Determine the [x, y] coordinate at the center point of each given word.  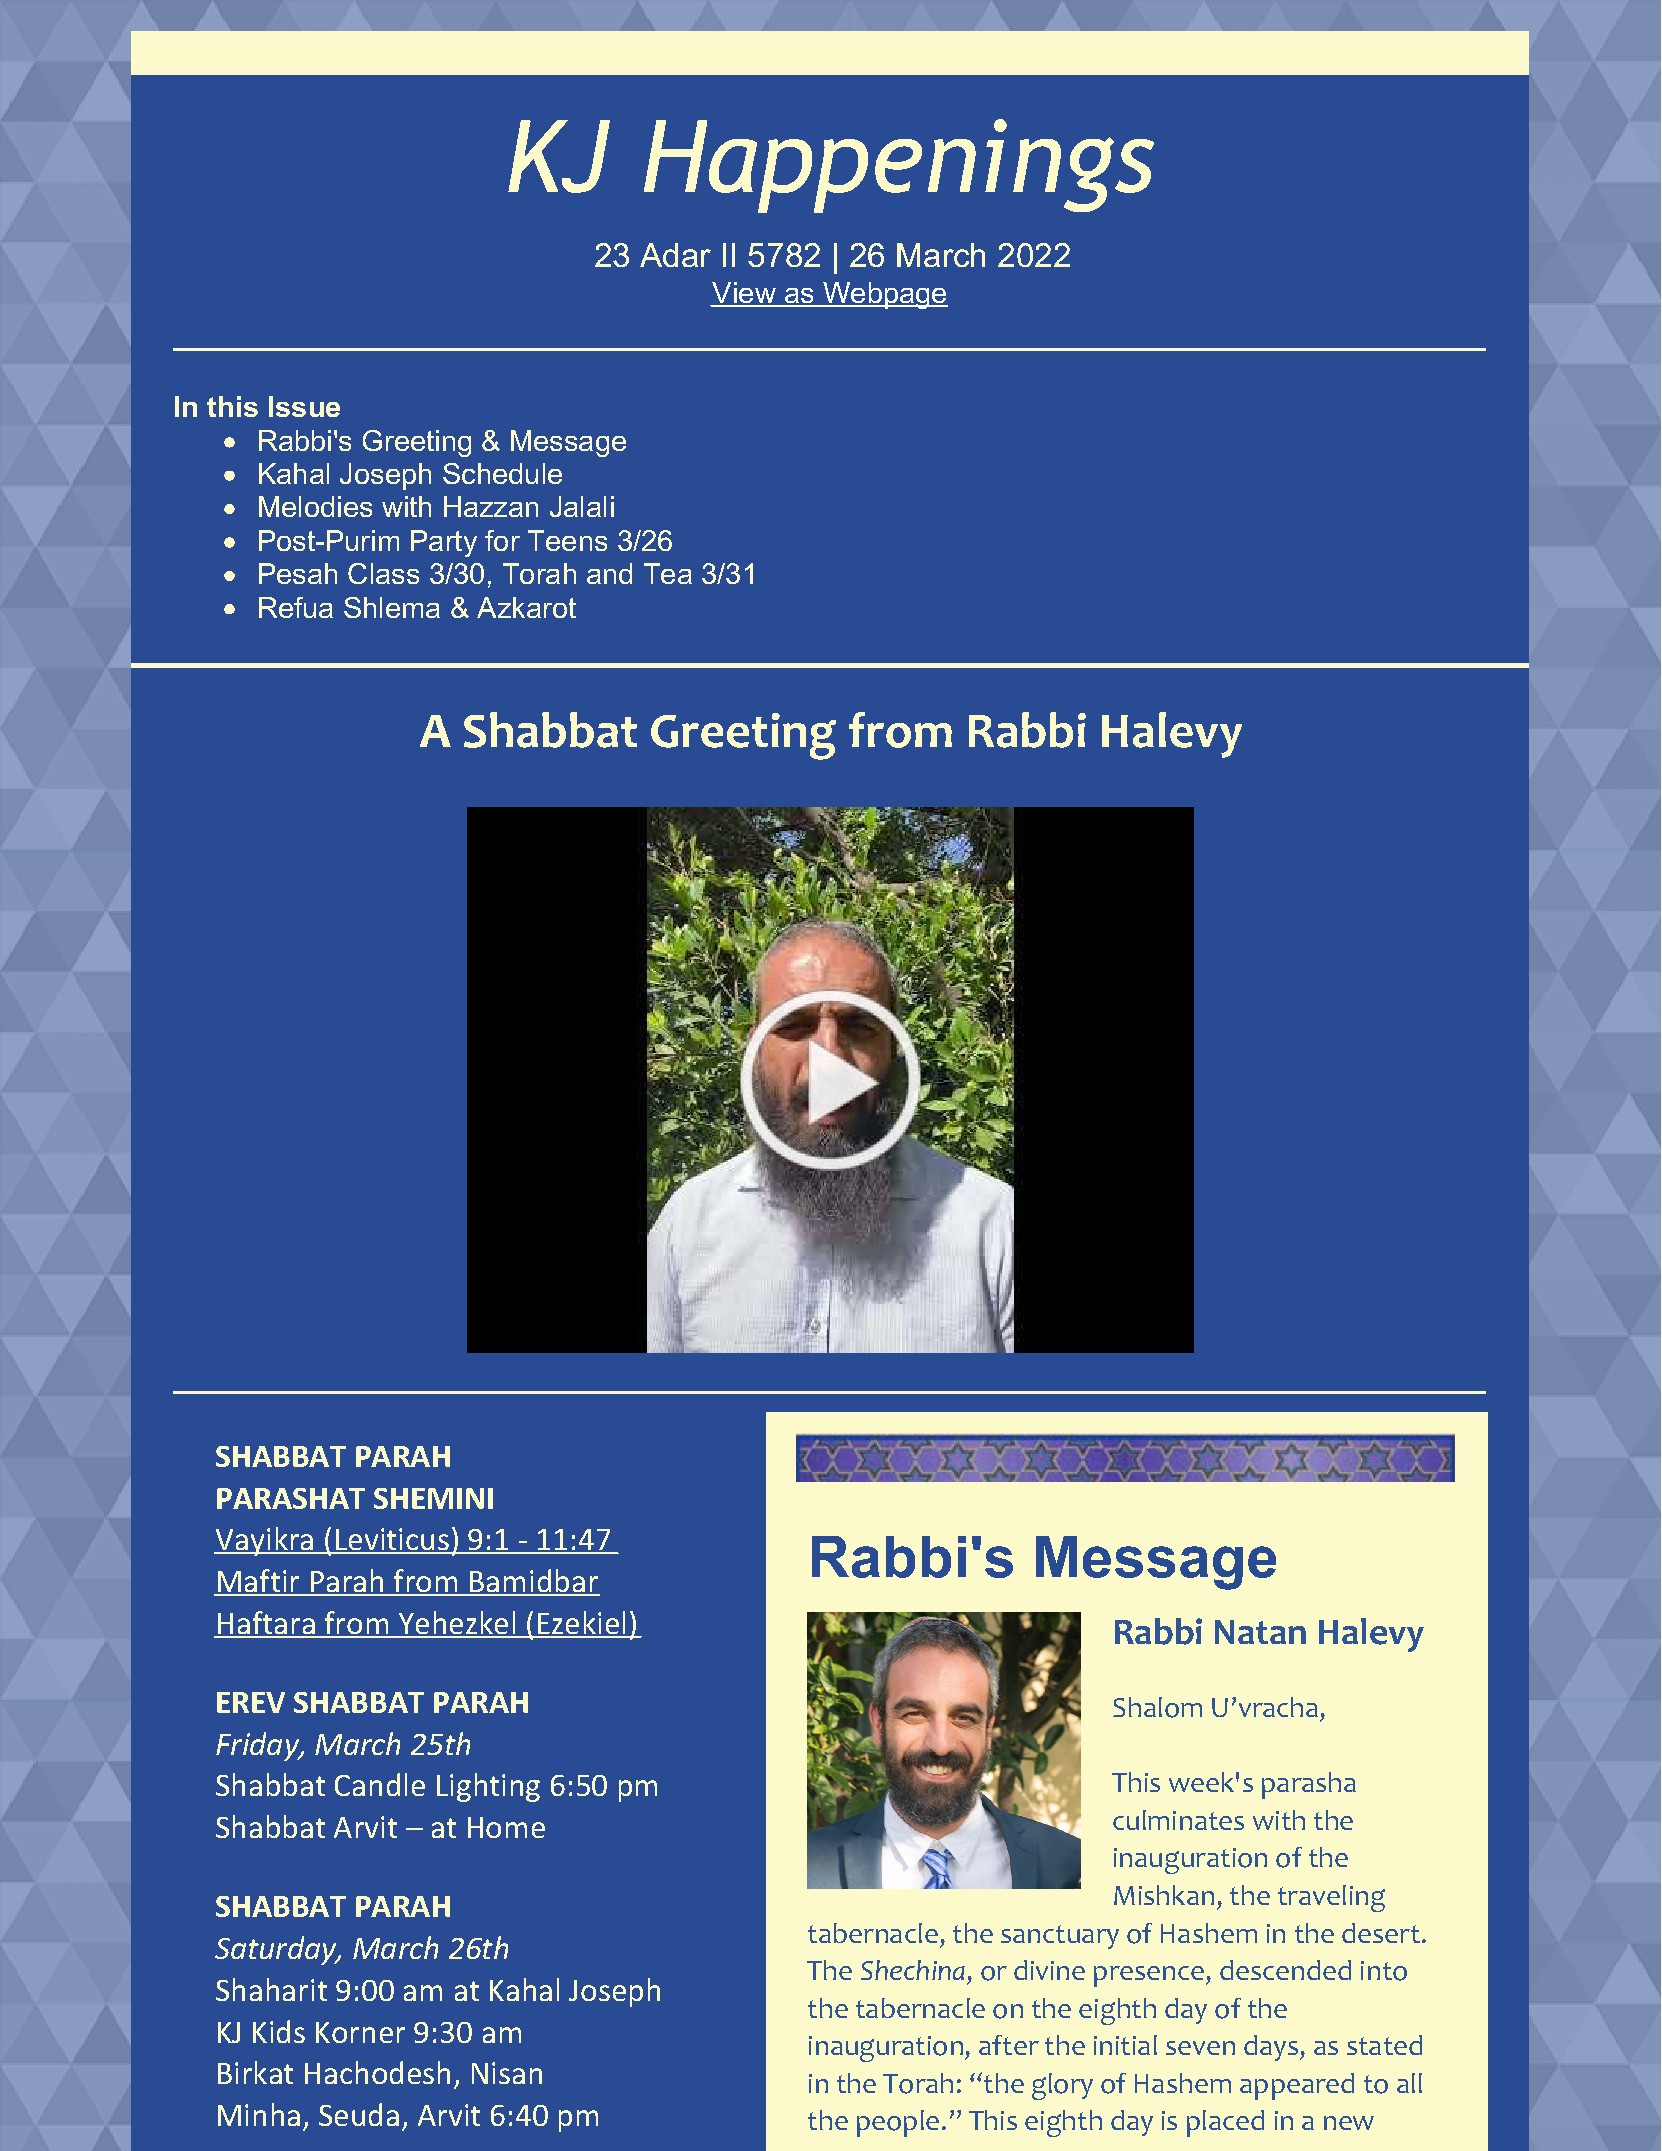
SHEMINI [433, 1498]
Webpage [884, 295]
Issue [304, 406]
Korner [360, 2032]
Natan [1260, 1632]
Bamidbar [533, 1582]
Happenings [899, 166]
